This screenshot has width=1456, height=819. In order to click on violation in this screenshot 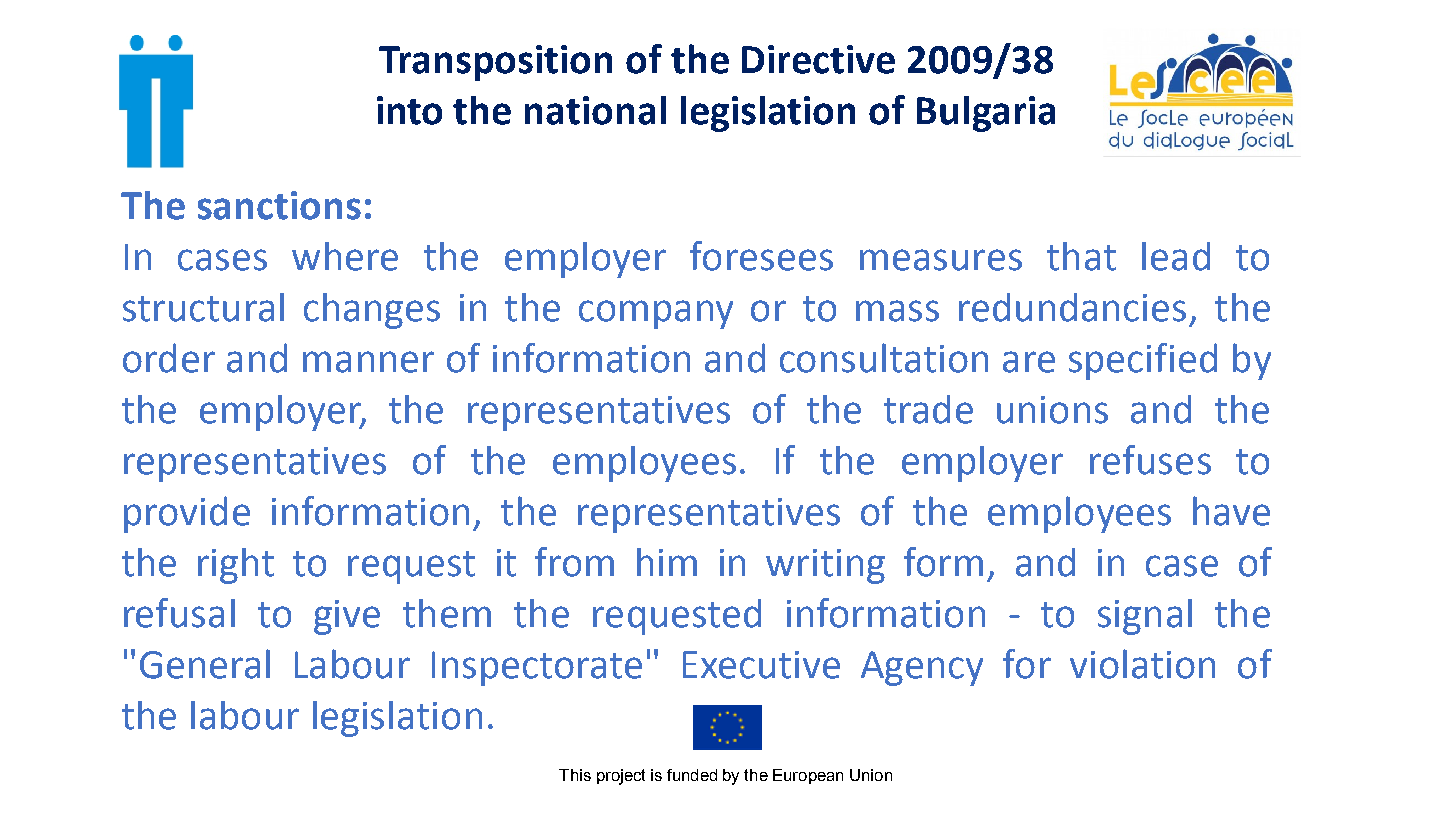, I will do `click(1142, 664)`.
